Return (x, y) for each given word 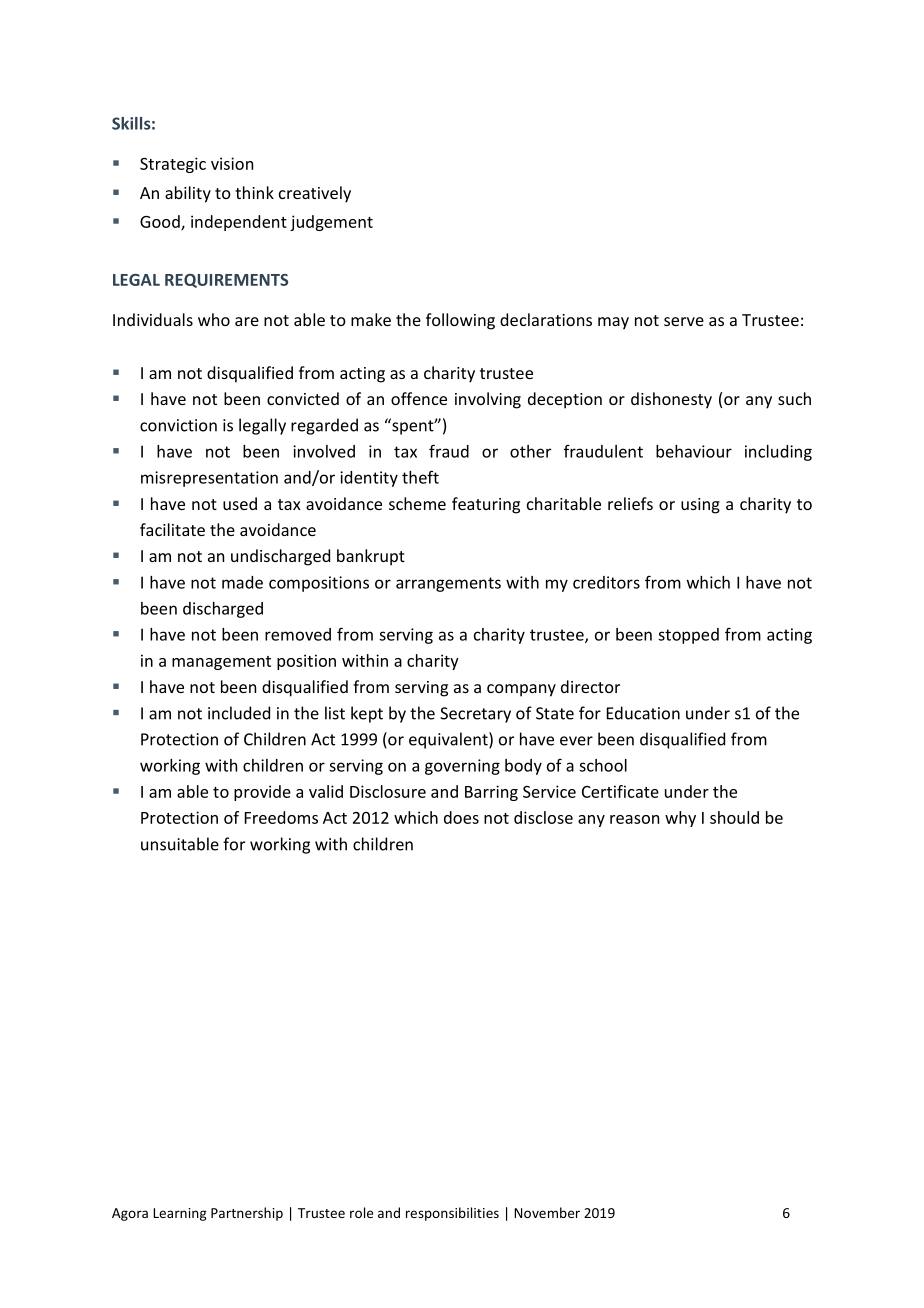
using (700, 506)
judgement (331, 223)
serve (684, 321)
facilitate (172, 529)
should (734, 817)
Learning (180, 1214)
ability (188, 194)
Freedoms (281, 817)
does (461, 817)
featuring (486, 505)
